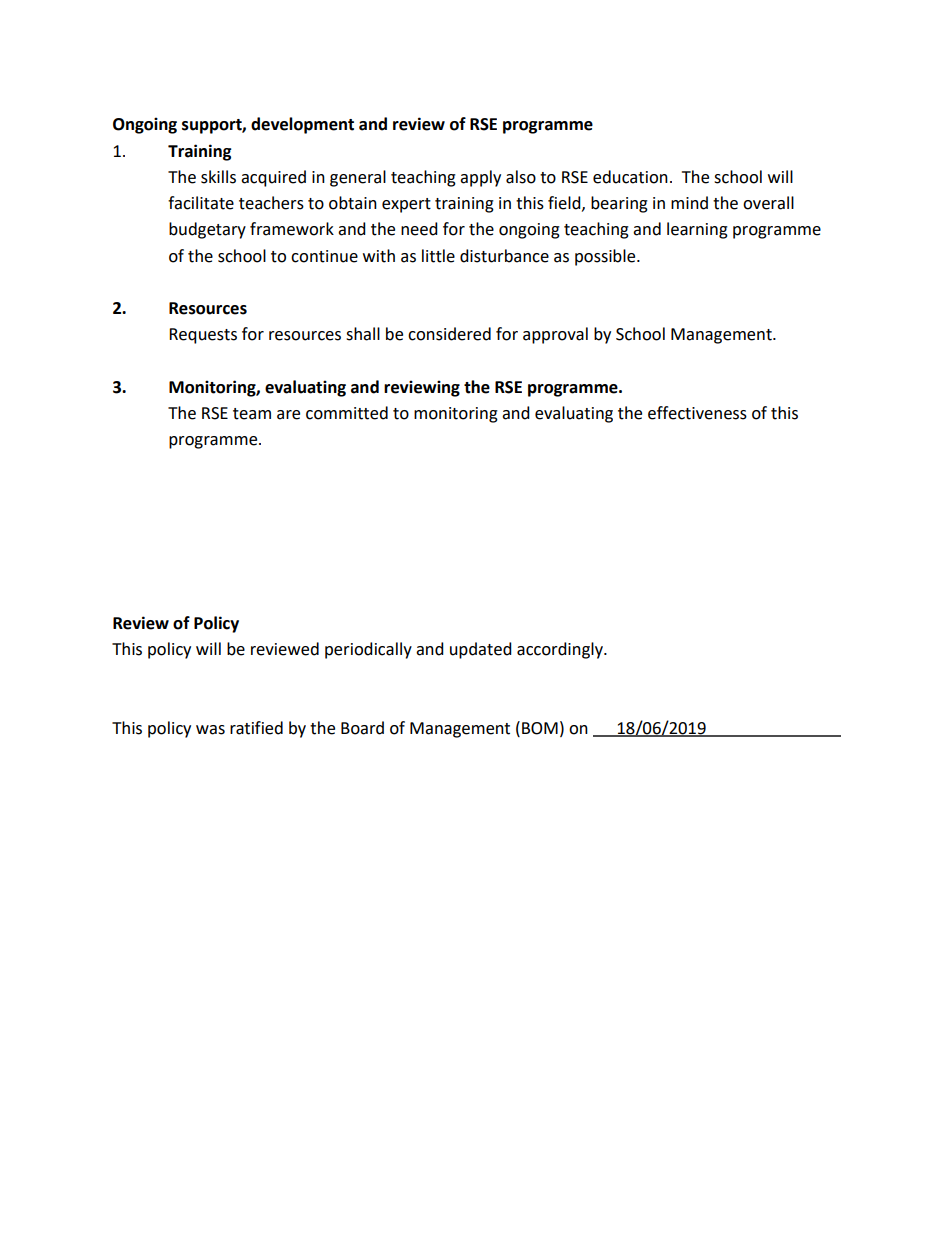  I want to click on ratified, so click(256, 728).
